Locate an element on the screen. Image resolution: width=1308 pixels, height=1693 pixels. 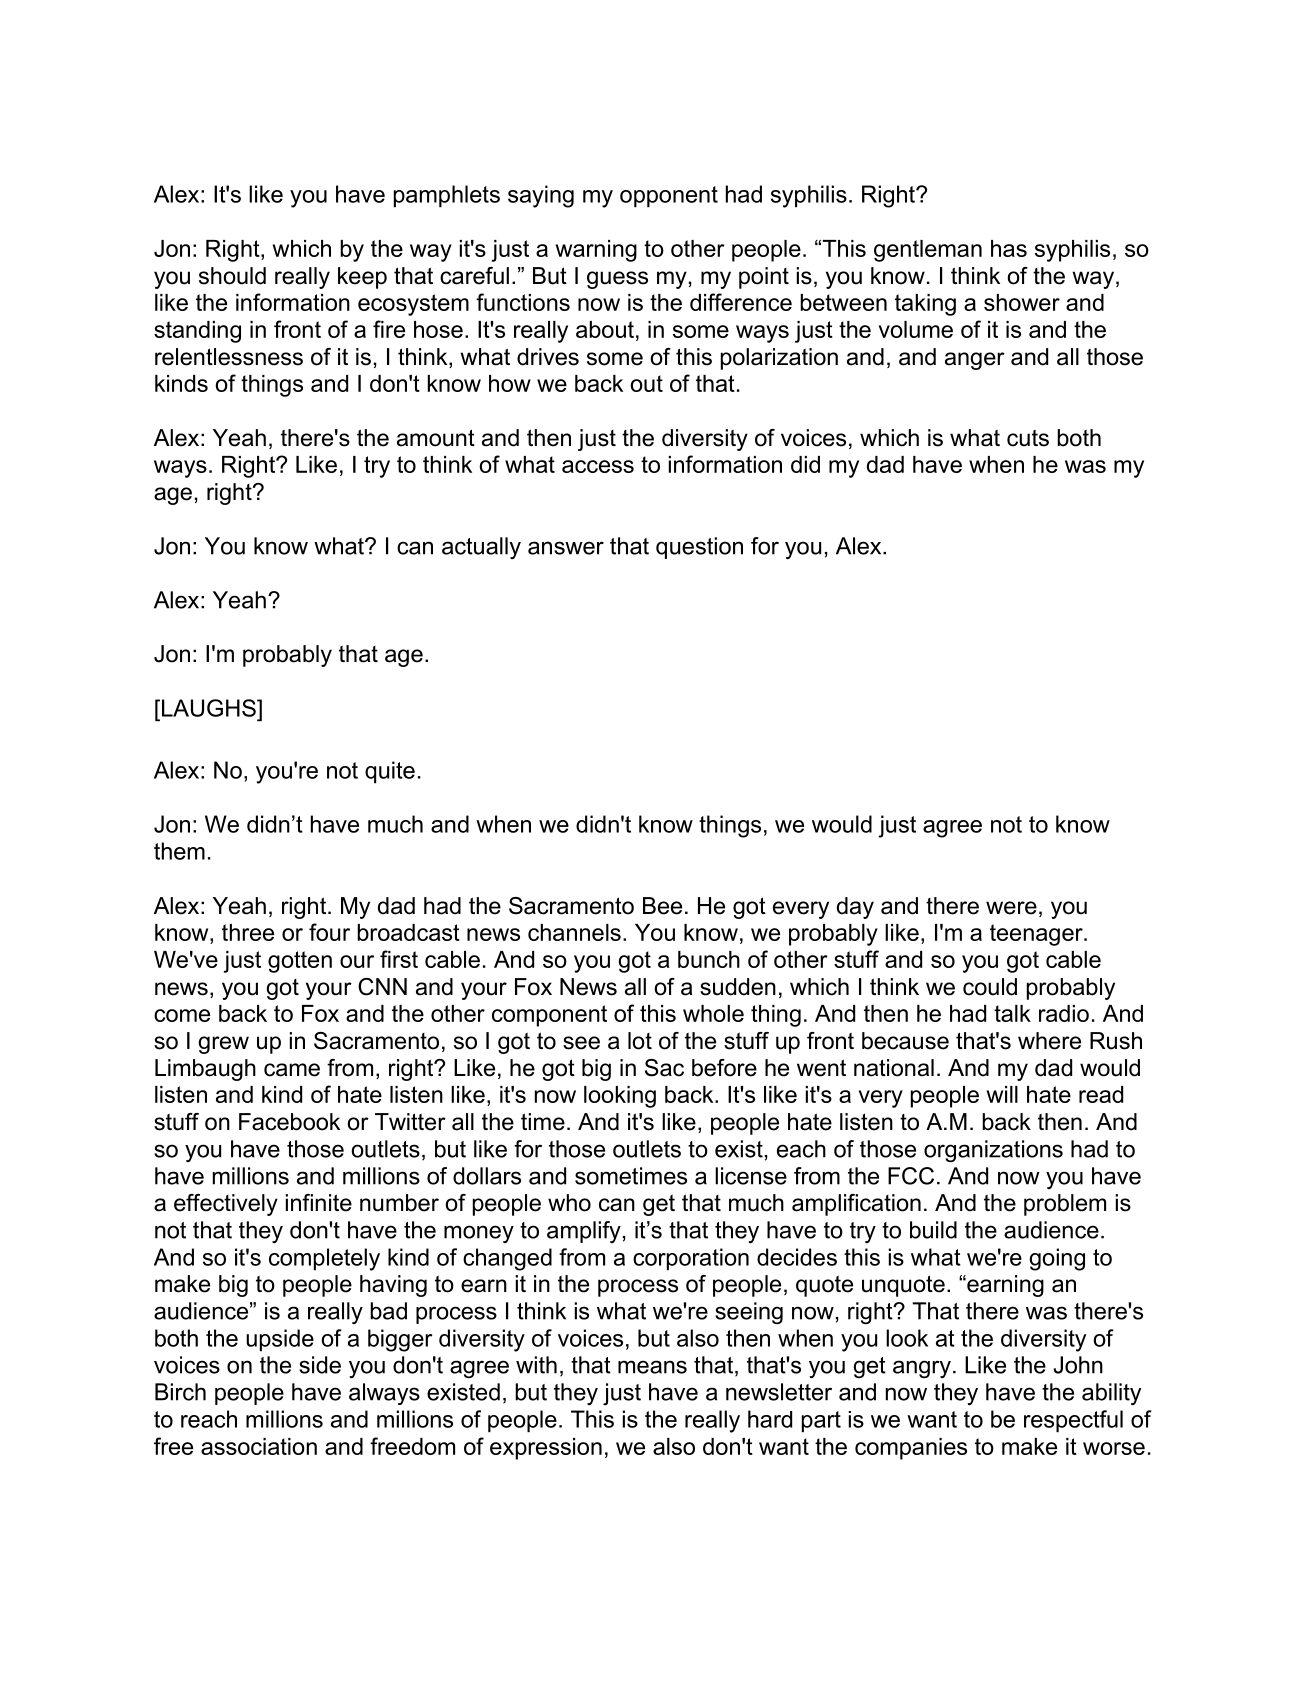
warning is located at coordinates (596, 251).
